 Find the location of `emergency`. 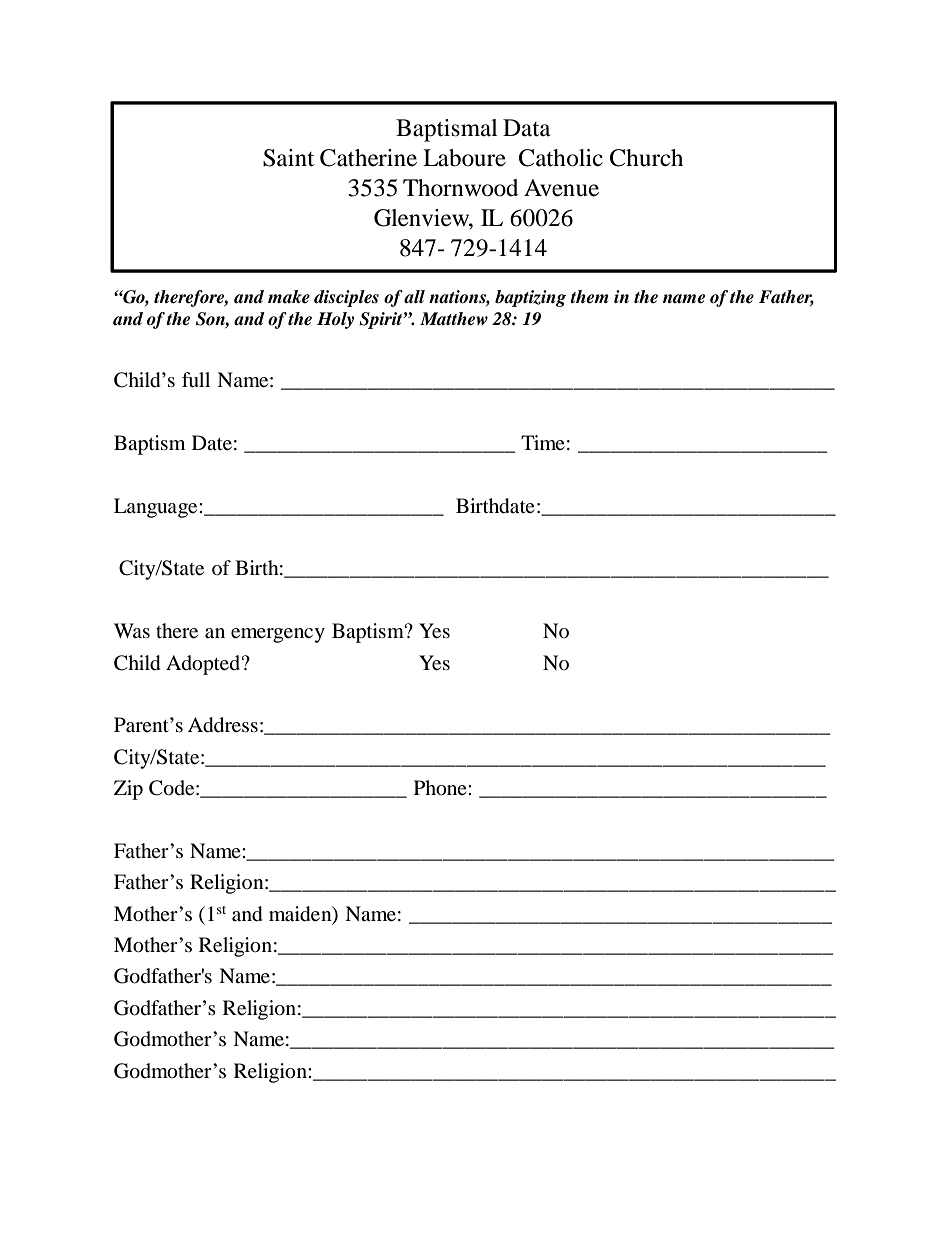

emergency is located at coordinates (278, 635).
